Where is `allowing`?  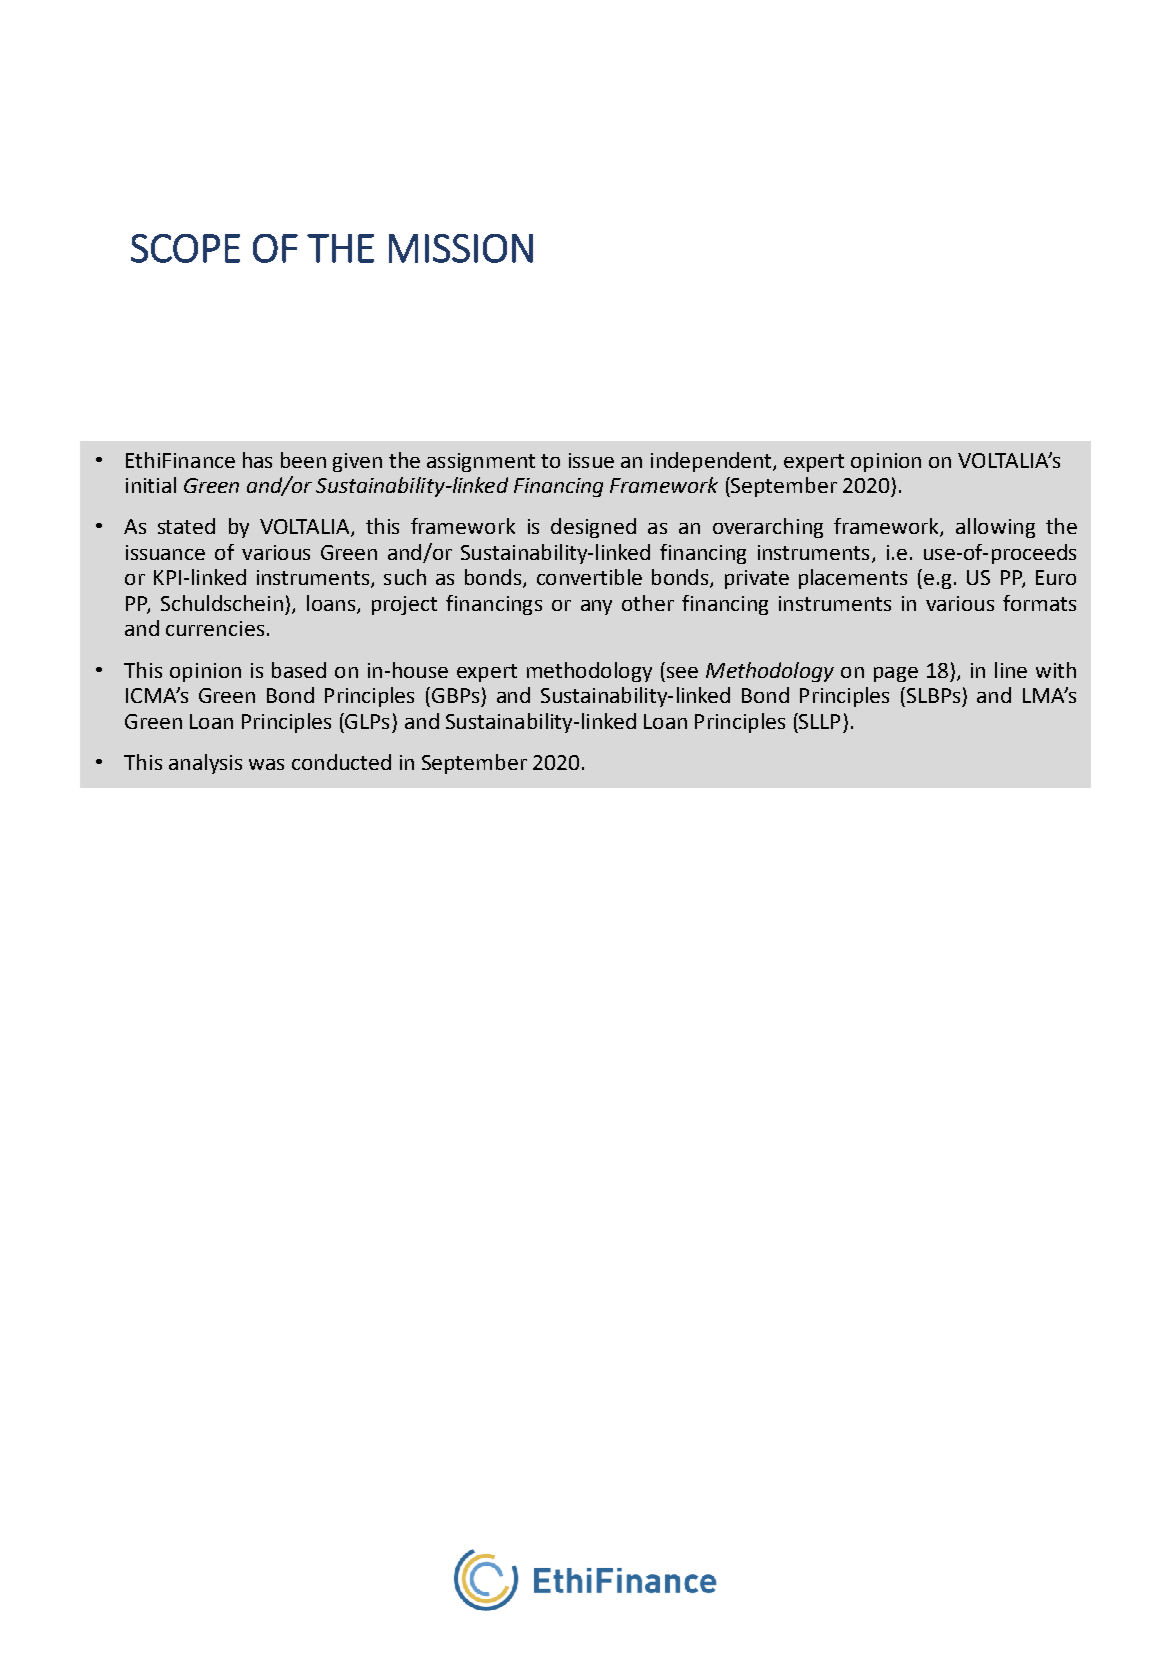
allowing is located at coordinates (995, 528).
